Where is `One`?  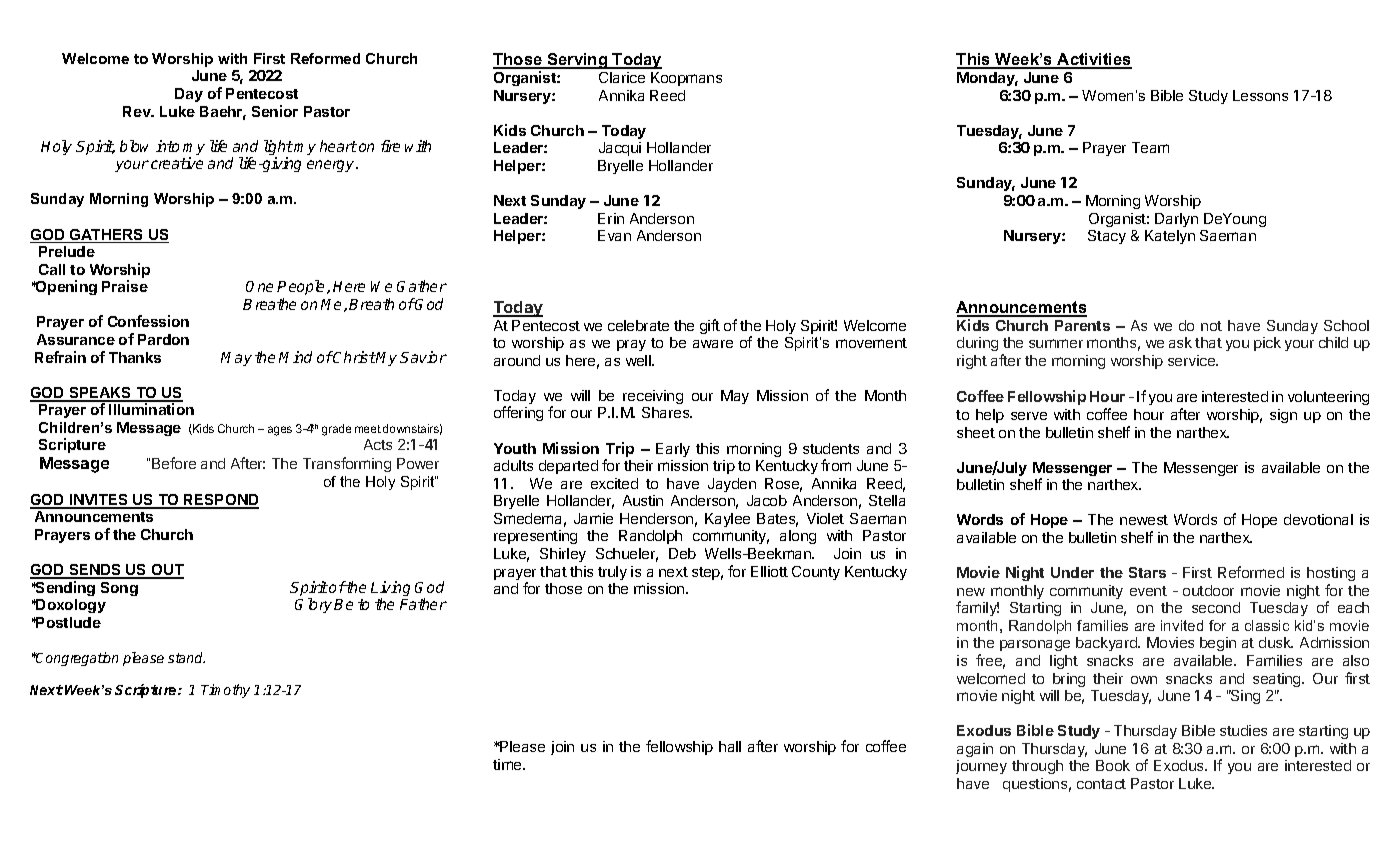 One is located at coordinates (259, 286).
